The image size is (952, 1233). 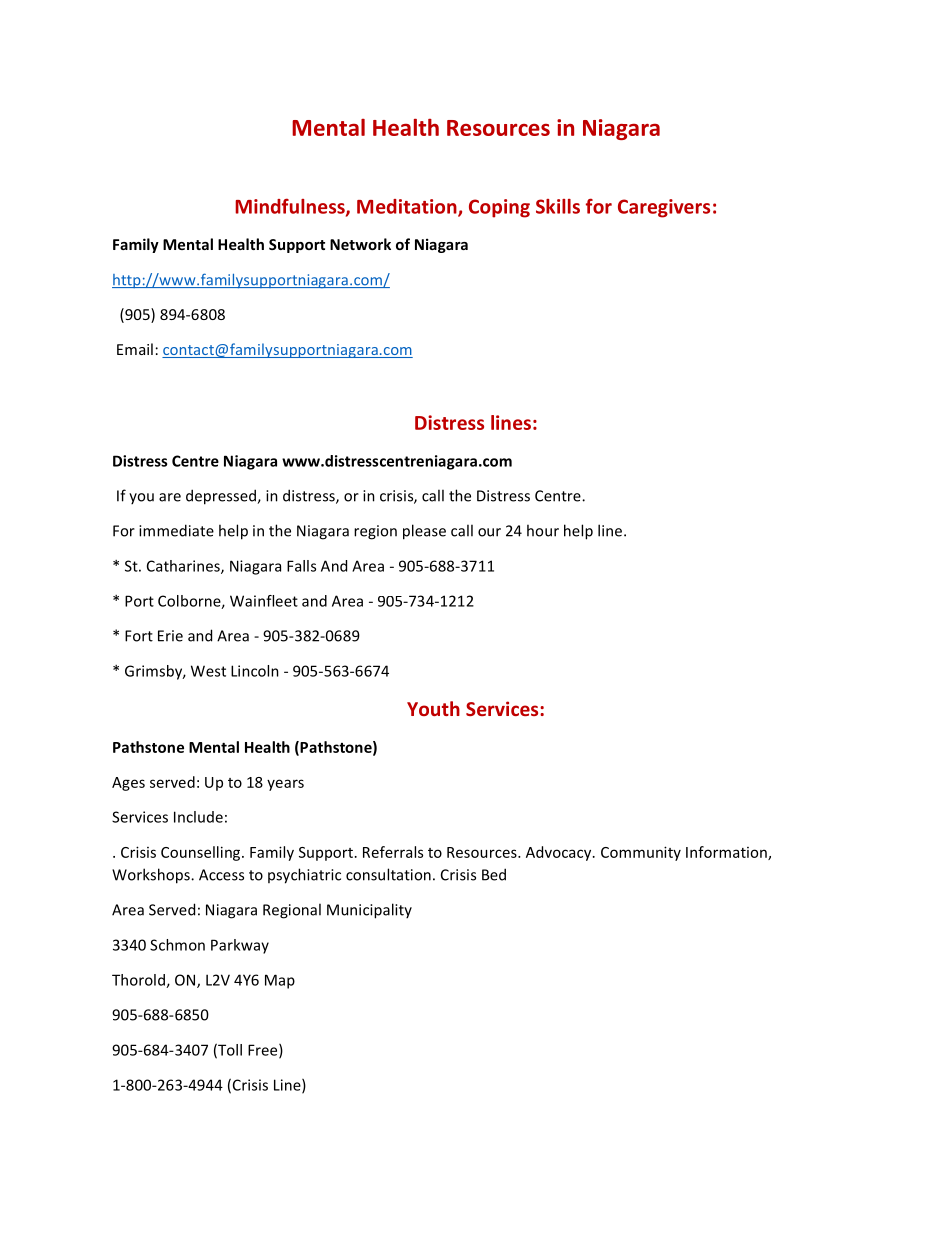 What do you see at coordinates (424, 532) in the screenshot?
I see `please` at bounding box center [424, 532].
